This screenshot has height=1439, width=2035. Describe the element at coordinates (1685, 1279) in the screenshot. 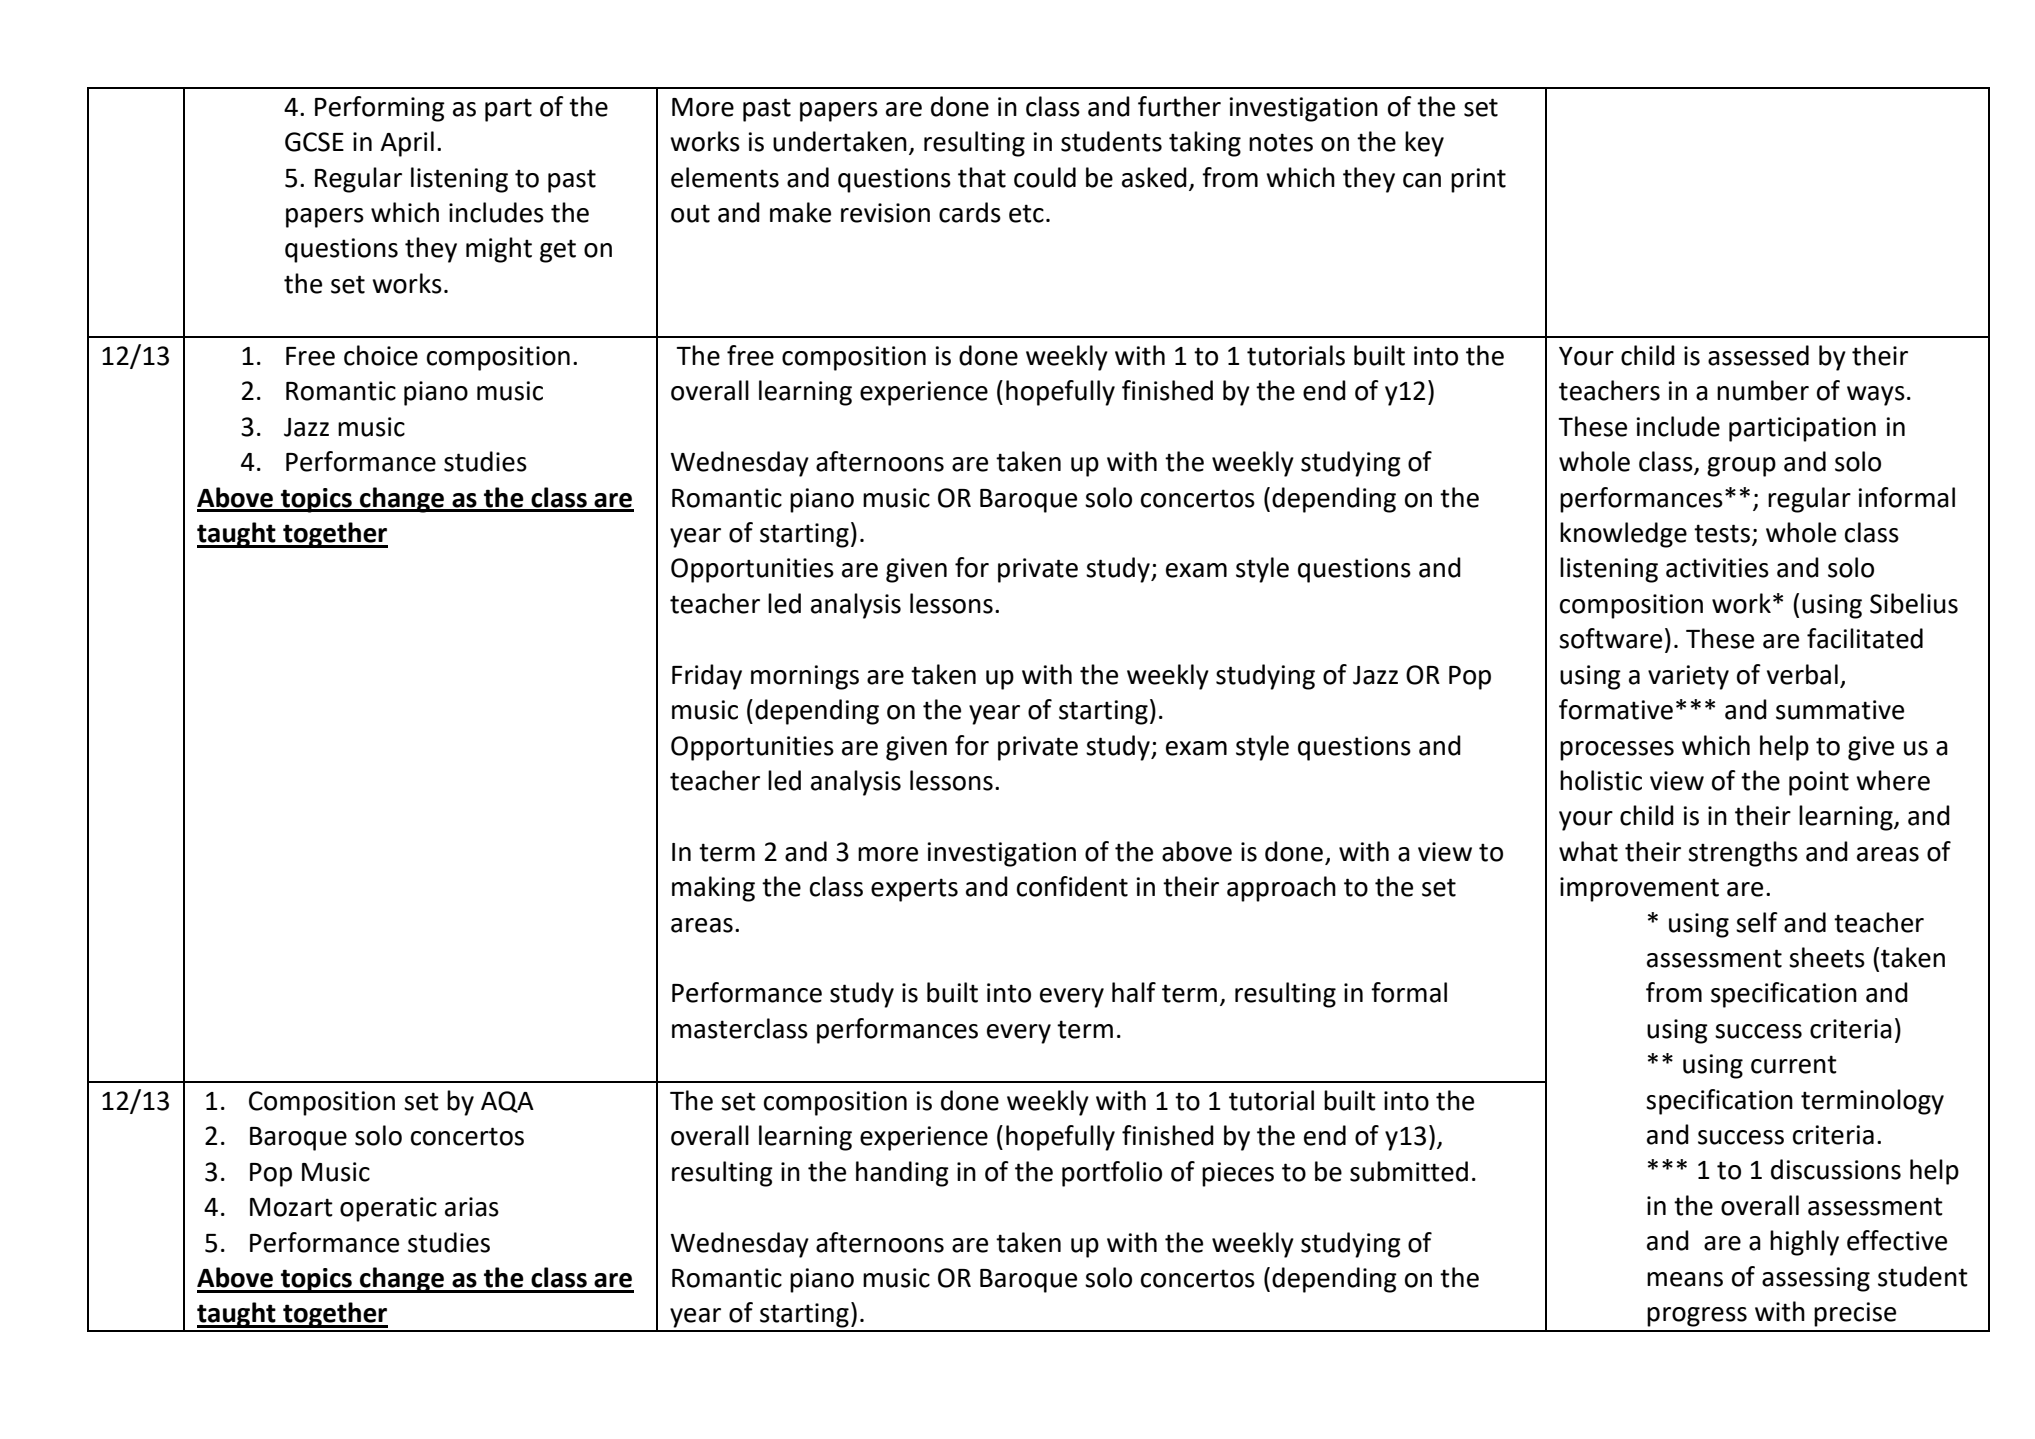

I see `means` at that location.
